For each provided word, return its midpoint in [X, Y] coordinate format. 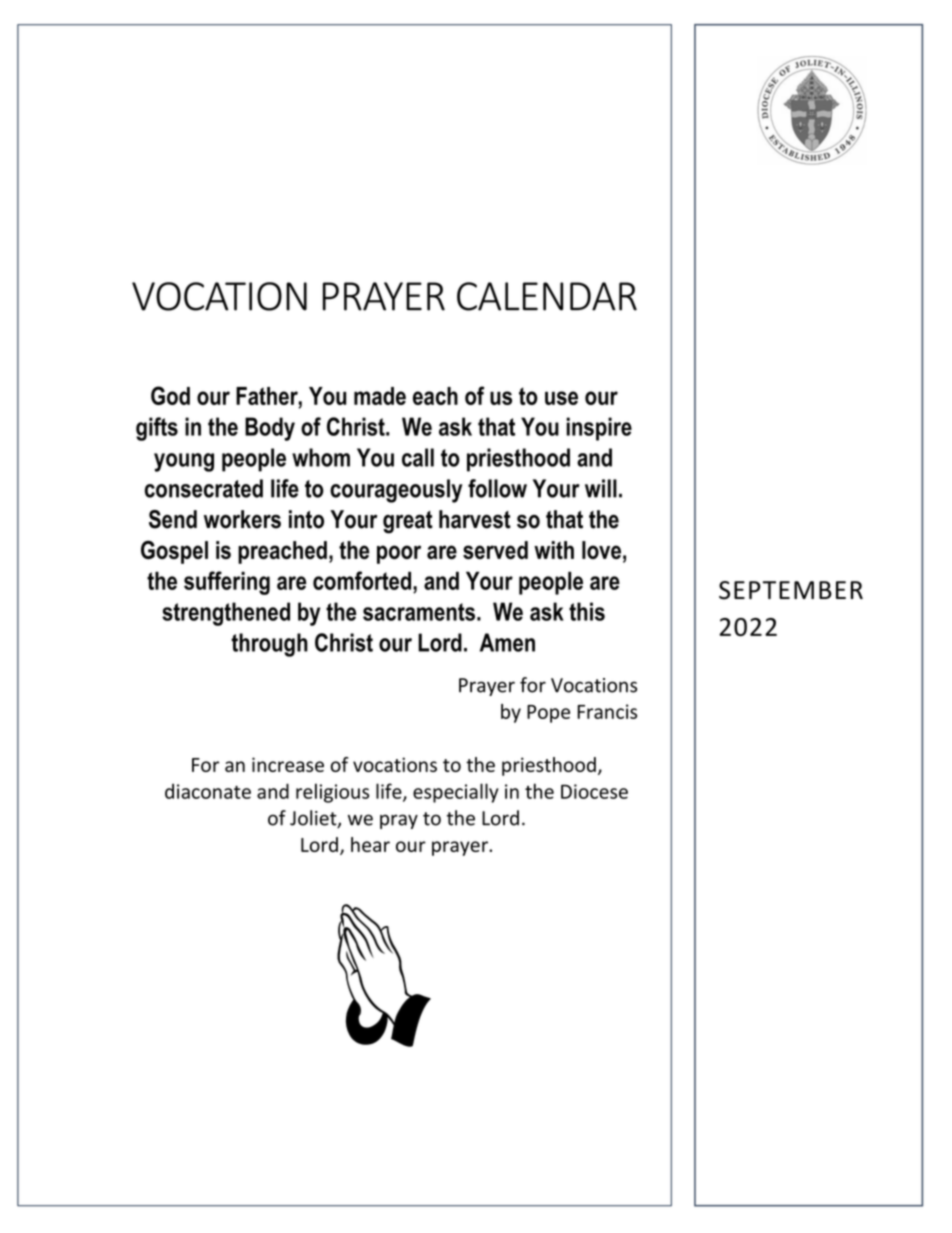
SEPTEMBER [791, 590]
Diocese [594, 791]
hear [370, 844]
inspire [599, 429]
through [269, 645]
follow [497, 488]
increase [288, 764]
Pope [548, 714]
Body [270, 429]
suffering [227, 583]
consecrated [204, 488]
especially [456, 793]
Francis [607, 711]
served [495, 550]
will [601, 488]
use [561, 398]
